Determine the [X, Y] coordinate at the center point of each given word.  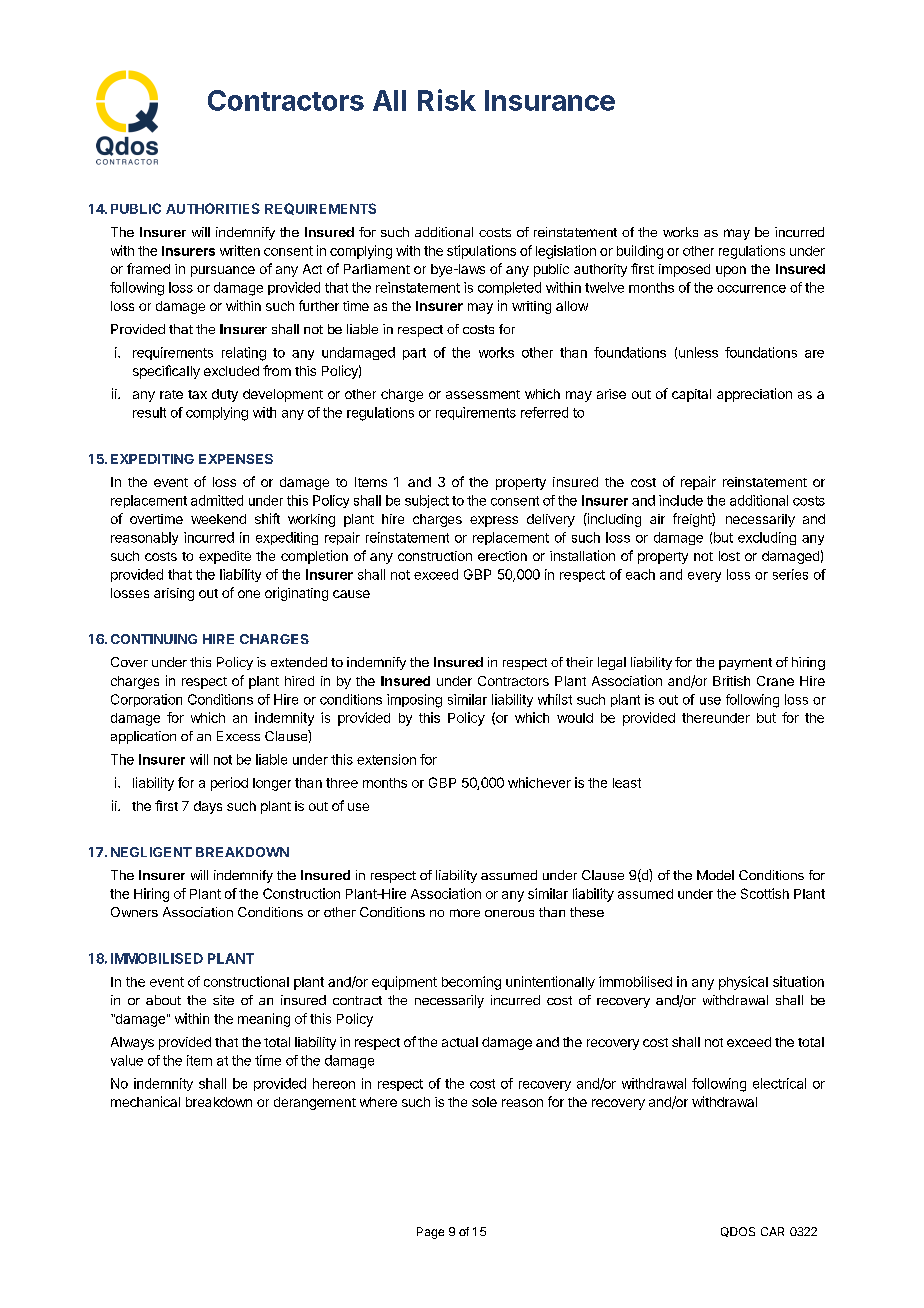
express [494, 521]
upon [731, 271]
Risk [447, 100]
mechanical [145, 1101]
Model [715, 875]
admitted [217, 500]
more [465, 913]
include [681, 500]
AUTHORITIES [213, 208]
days [208, 807]
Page [430, 1233]
